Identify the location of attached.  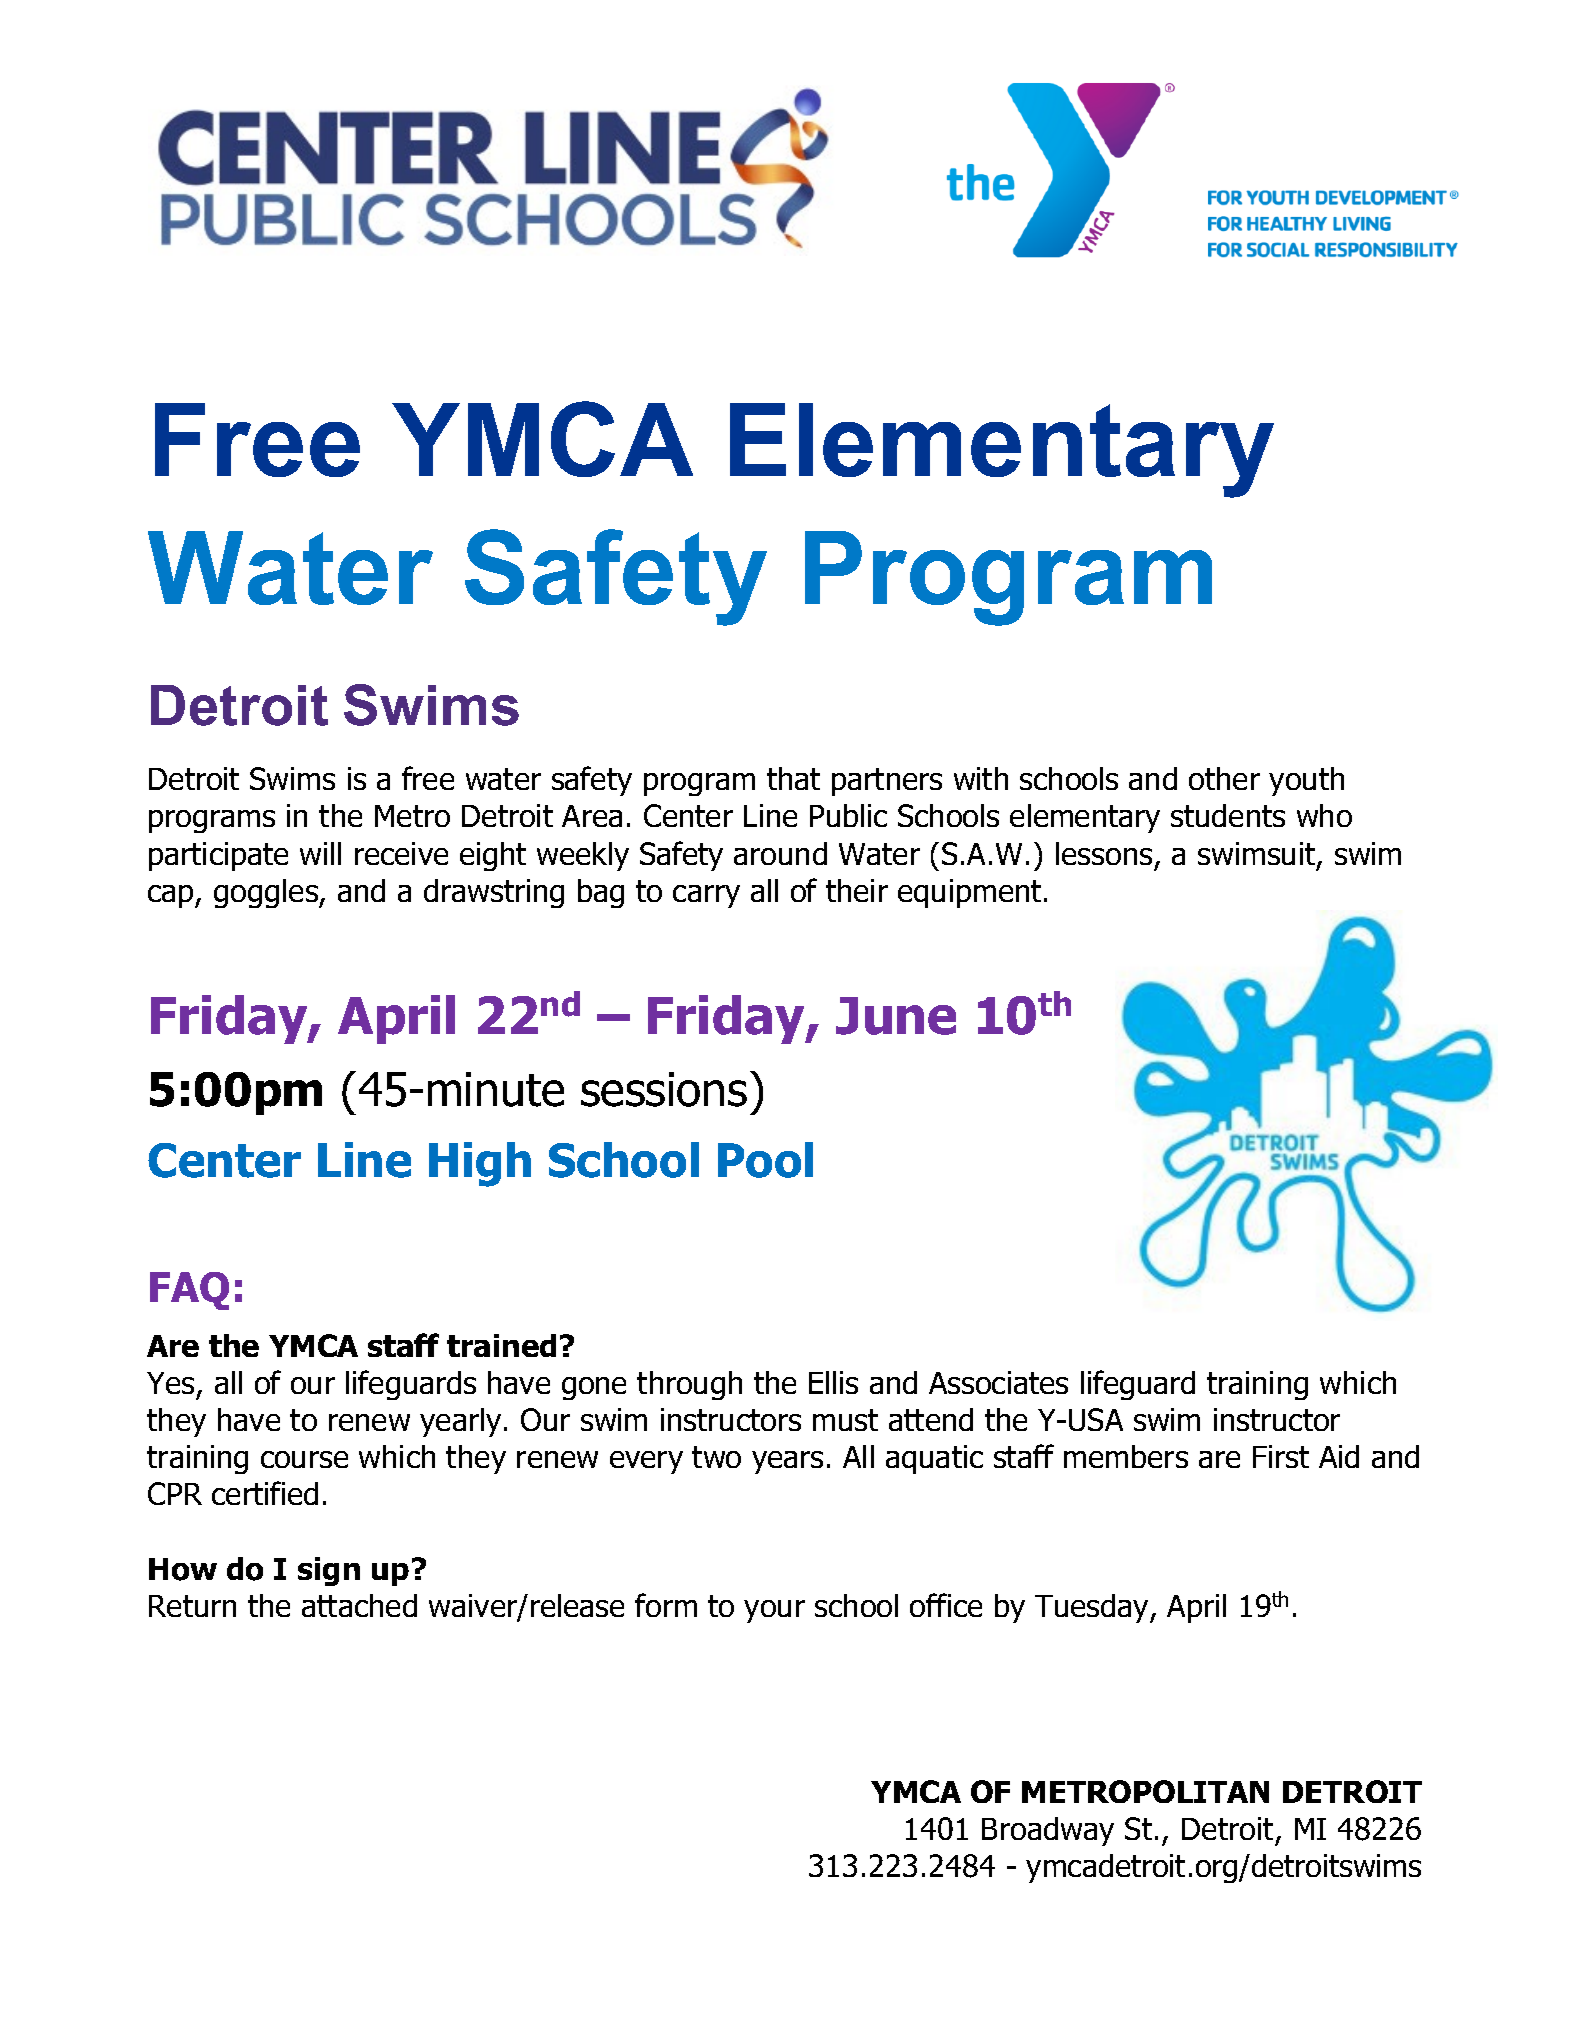
(359, 1605).
